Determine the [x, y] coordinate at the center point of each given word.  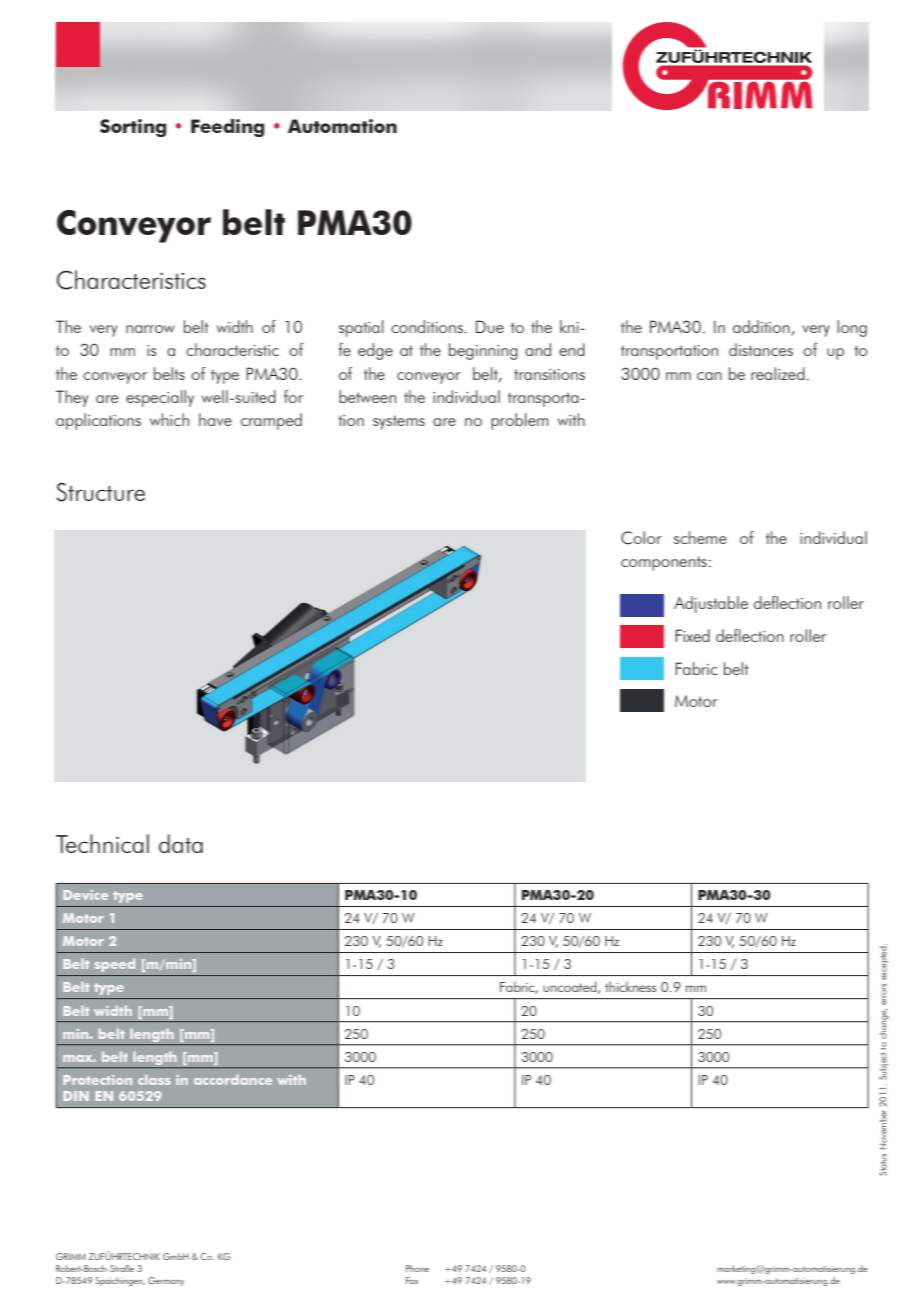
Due [490, 326]
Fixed [692, 635]
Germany [166, 1281]
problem [520, 421]
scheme [700, 537]
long [852, 328]
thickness [630, 986]
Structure [100, 492]
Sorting [133, 128]
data [181, 843]
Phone [417, 1268]
